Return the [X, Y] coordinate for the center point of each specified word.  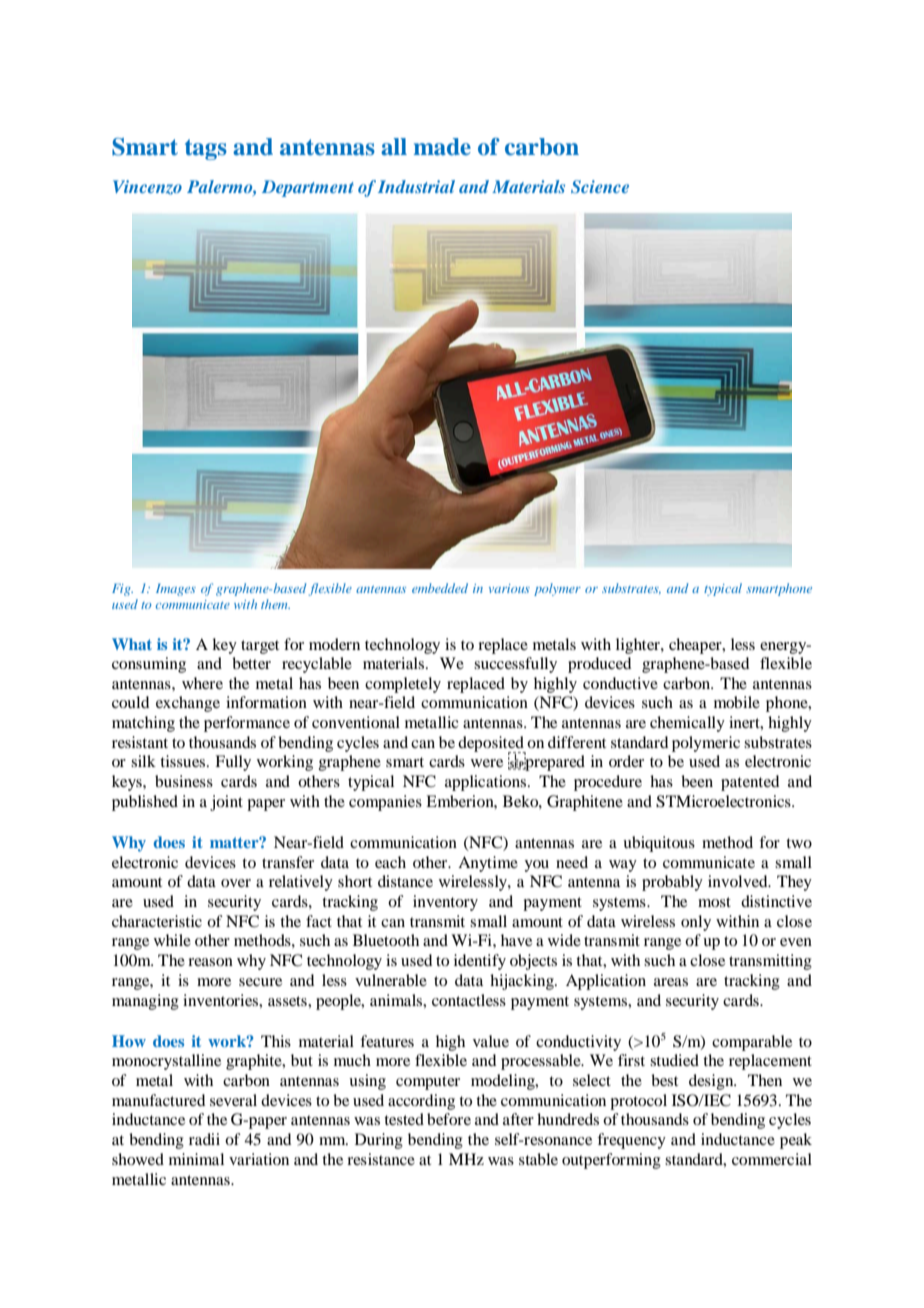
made [442, 147]
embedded [440, 588]
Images [176, 590]
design [712, 1082]
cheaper [696, 646]
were [487, 763]
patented [750, 783]
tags [206, 149]
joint [226, 803]
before [449, 1119]
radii [204, 1139]
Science [600, 187]
